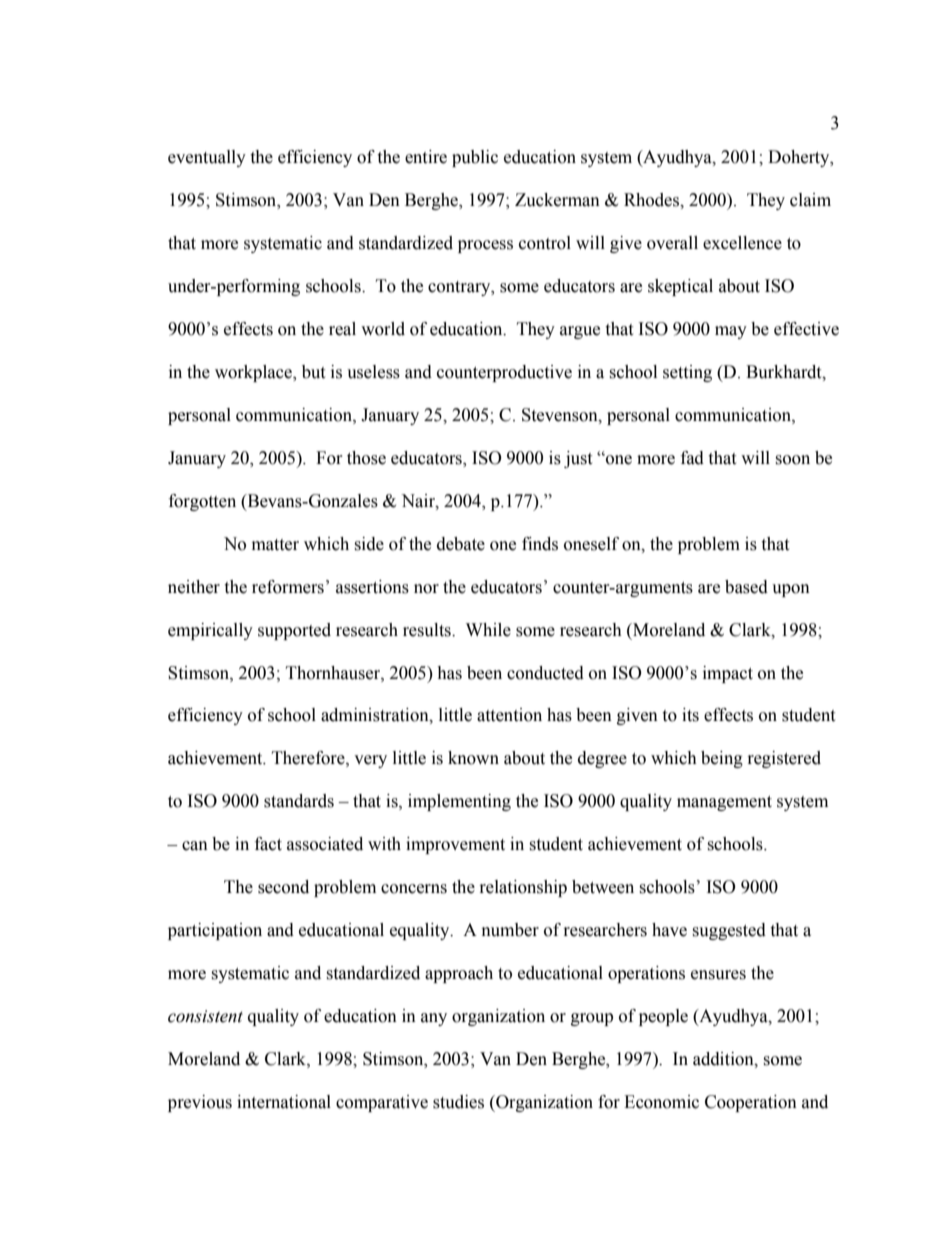  Describe the element at coordinates (202, 502) in the screenshot. I see `forgotten` at that location.
